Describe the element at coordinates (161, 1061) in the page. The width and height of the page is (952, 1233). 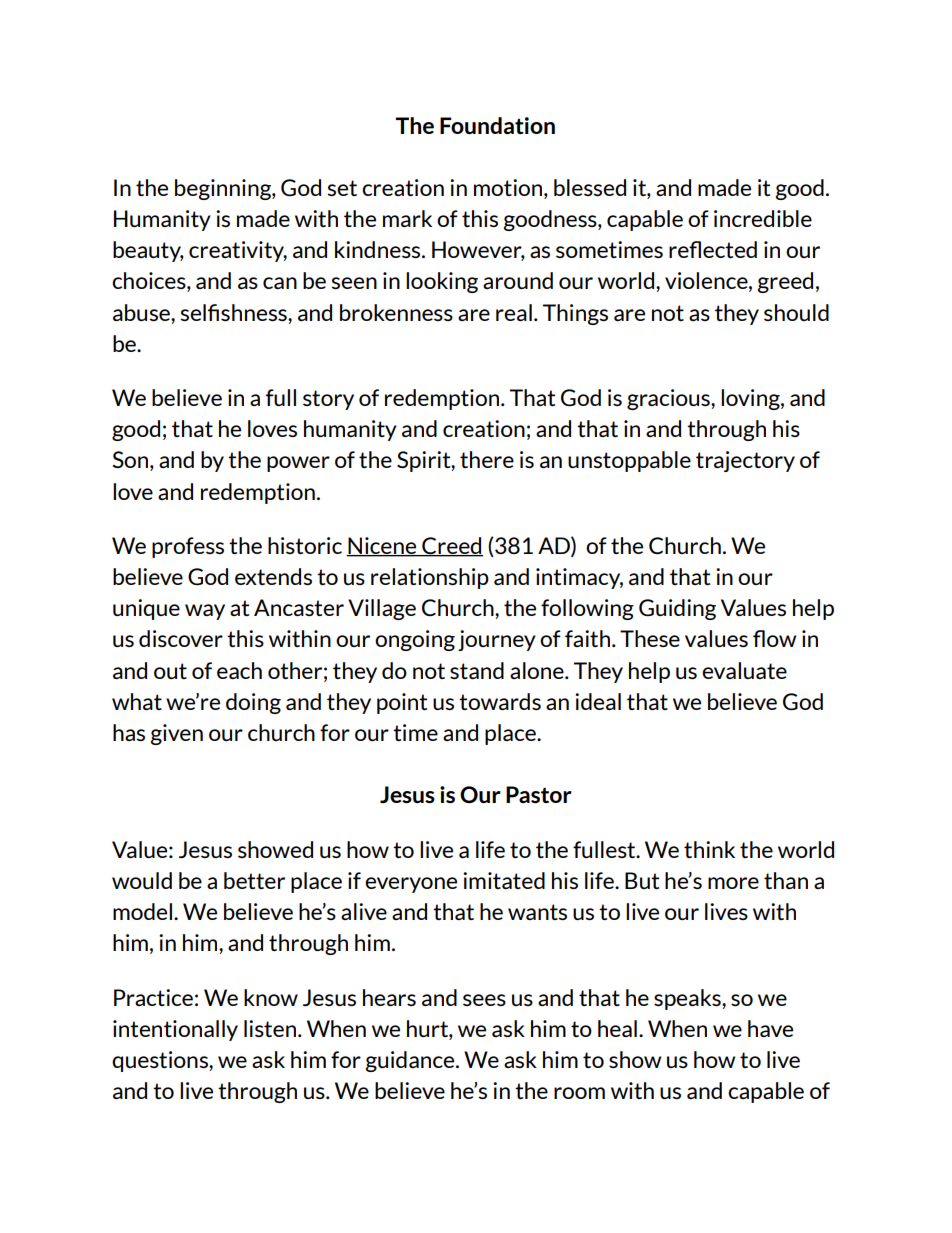
I see `questions` at that location.
